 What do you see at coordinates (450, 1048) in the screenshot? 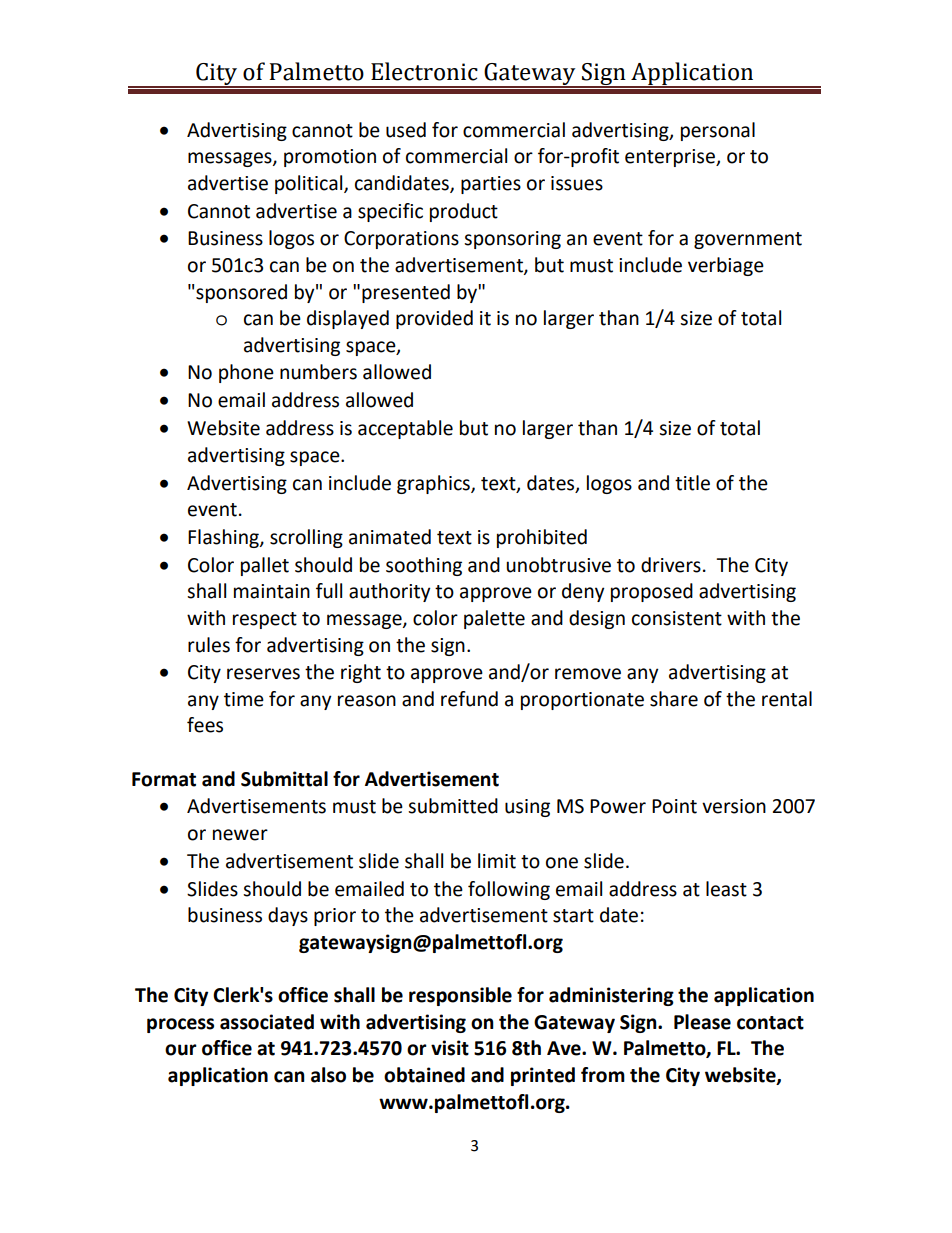
I see `visit` at bounding box center [450, 1048].
